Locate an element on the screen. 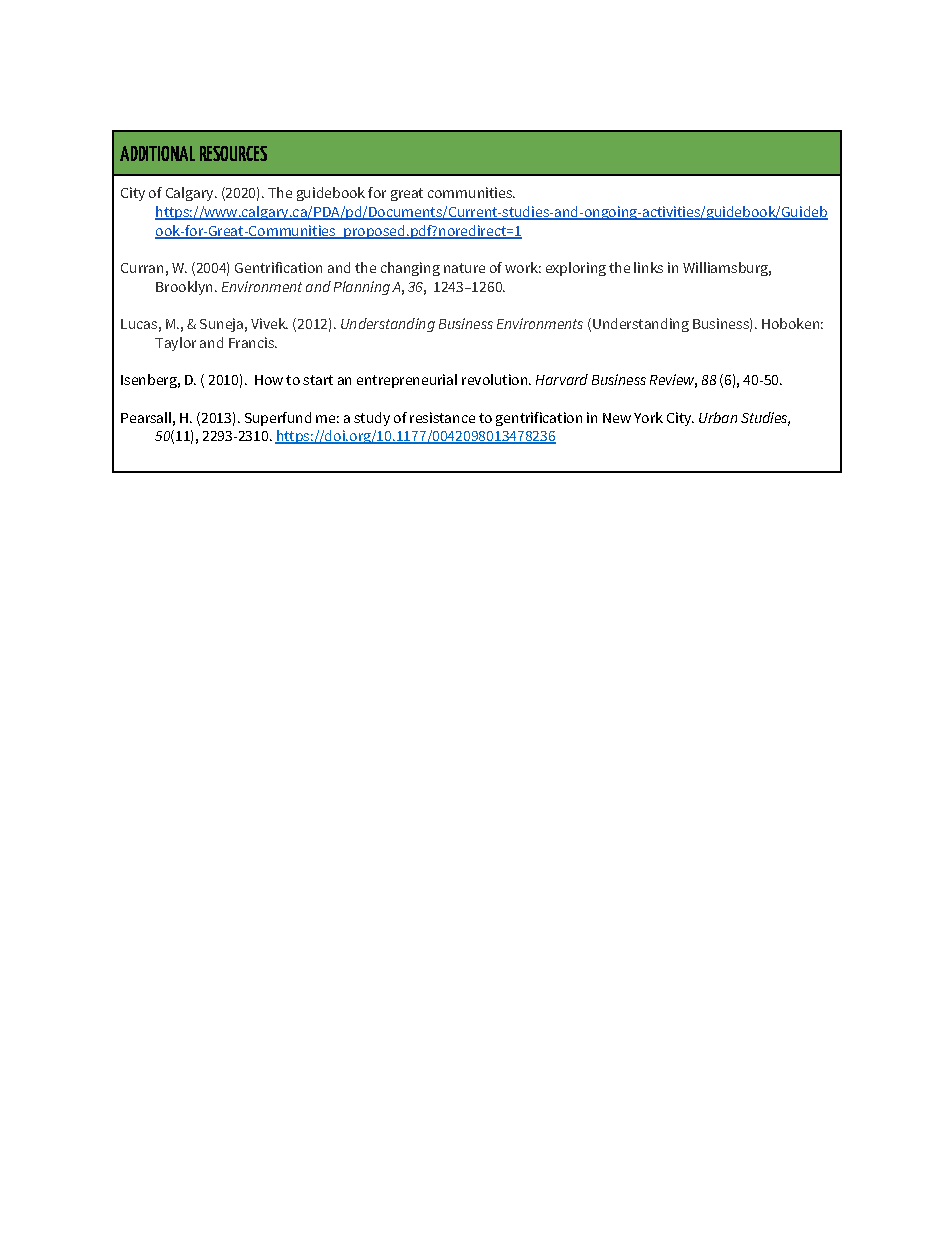 The height and width of the screenshot is (1233, 952). resistance is located at coordinates (442, 417).
